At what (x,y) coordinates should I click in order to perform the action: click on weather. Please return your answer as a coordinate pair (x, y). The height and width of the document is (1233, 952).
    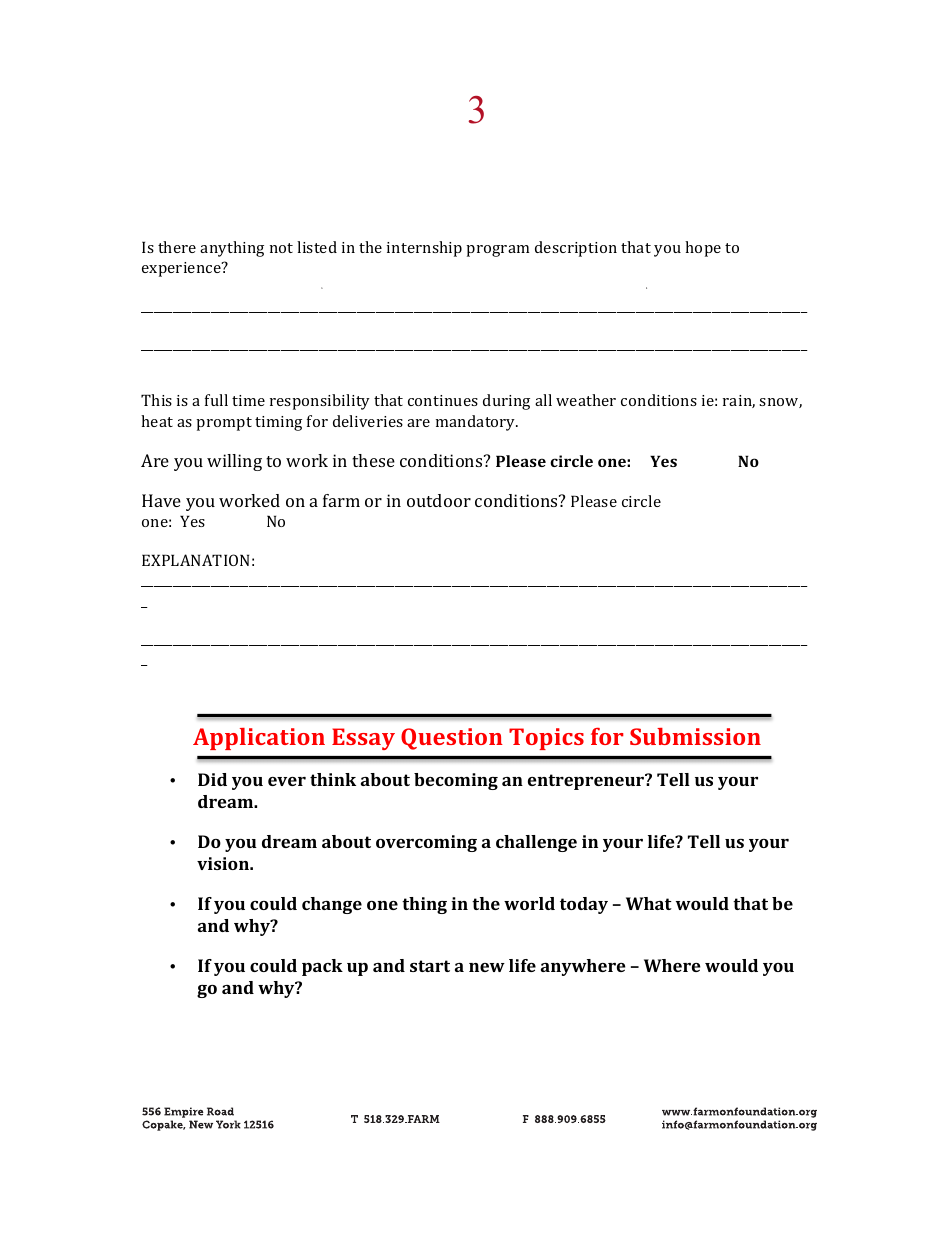
    Looking at the image, I should click on (586, 400).
